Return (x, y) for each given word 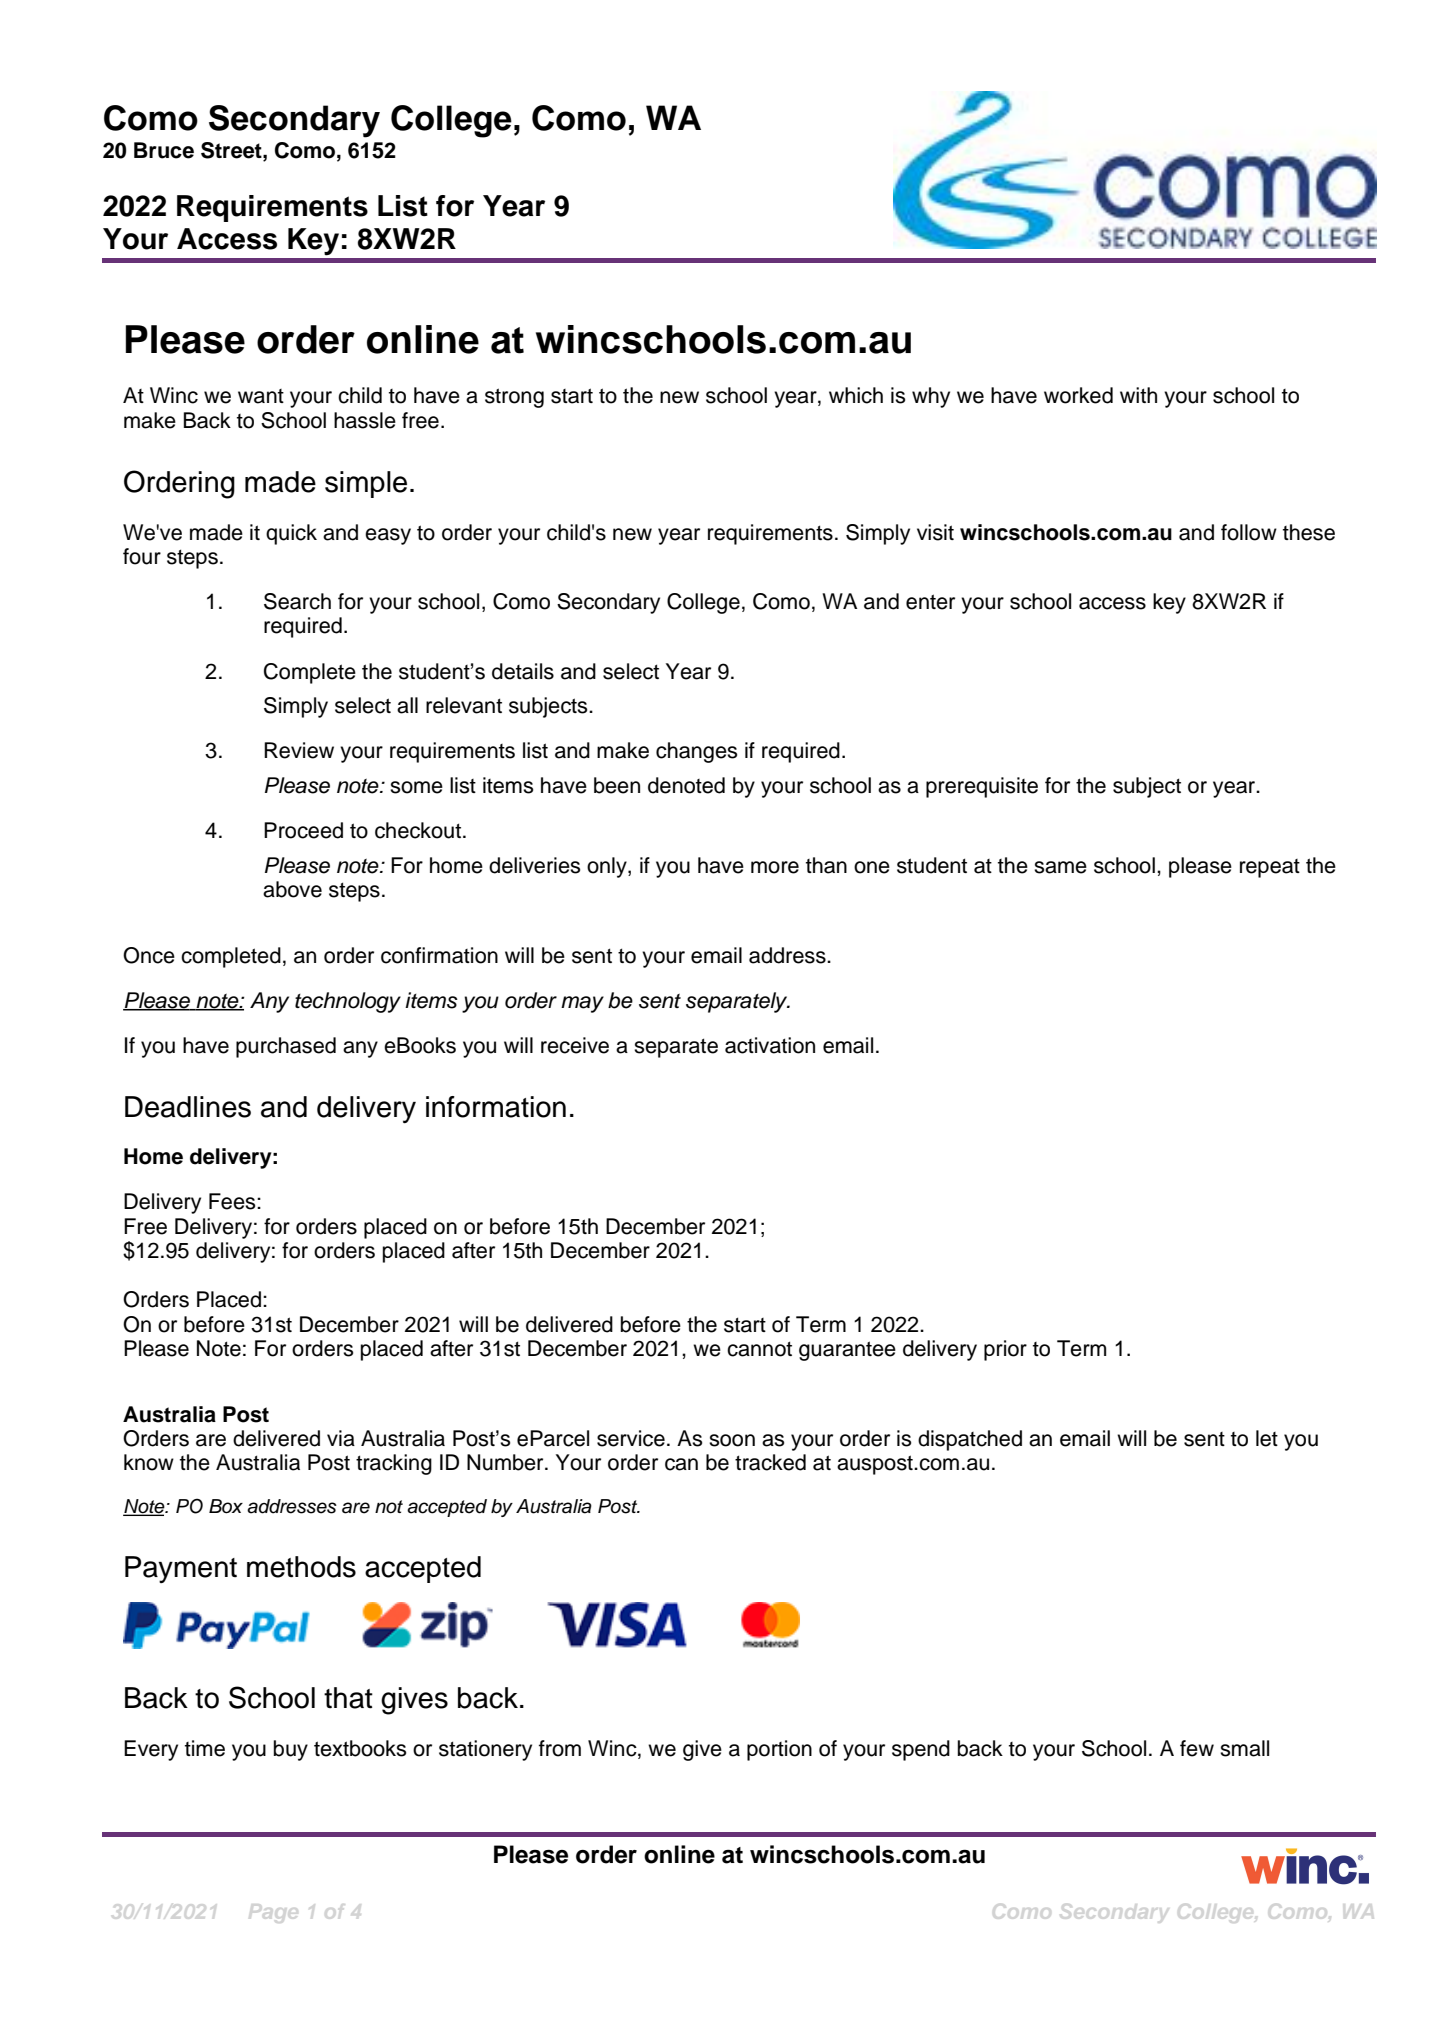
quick (291, 534)
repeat (1270, 868)
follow (1249, 532)
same (1060, 867)
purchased (286, 1047)
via (341, 1438)
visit (935, 532)
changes (696, 752)
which (856, 395)
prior (1005, 1350)
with (1138, 395)
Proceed (303, 830)
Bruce (164, 150)
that (348, 1698)
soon (732, 1440)
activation (770, 1045)
